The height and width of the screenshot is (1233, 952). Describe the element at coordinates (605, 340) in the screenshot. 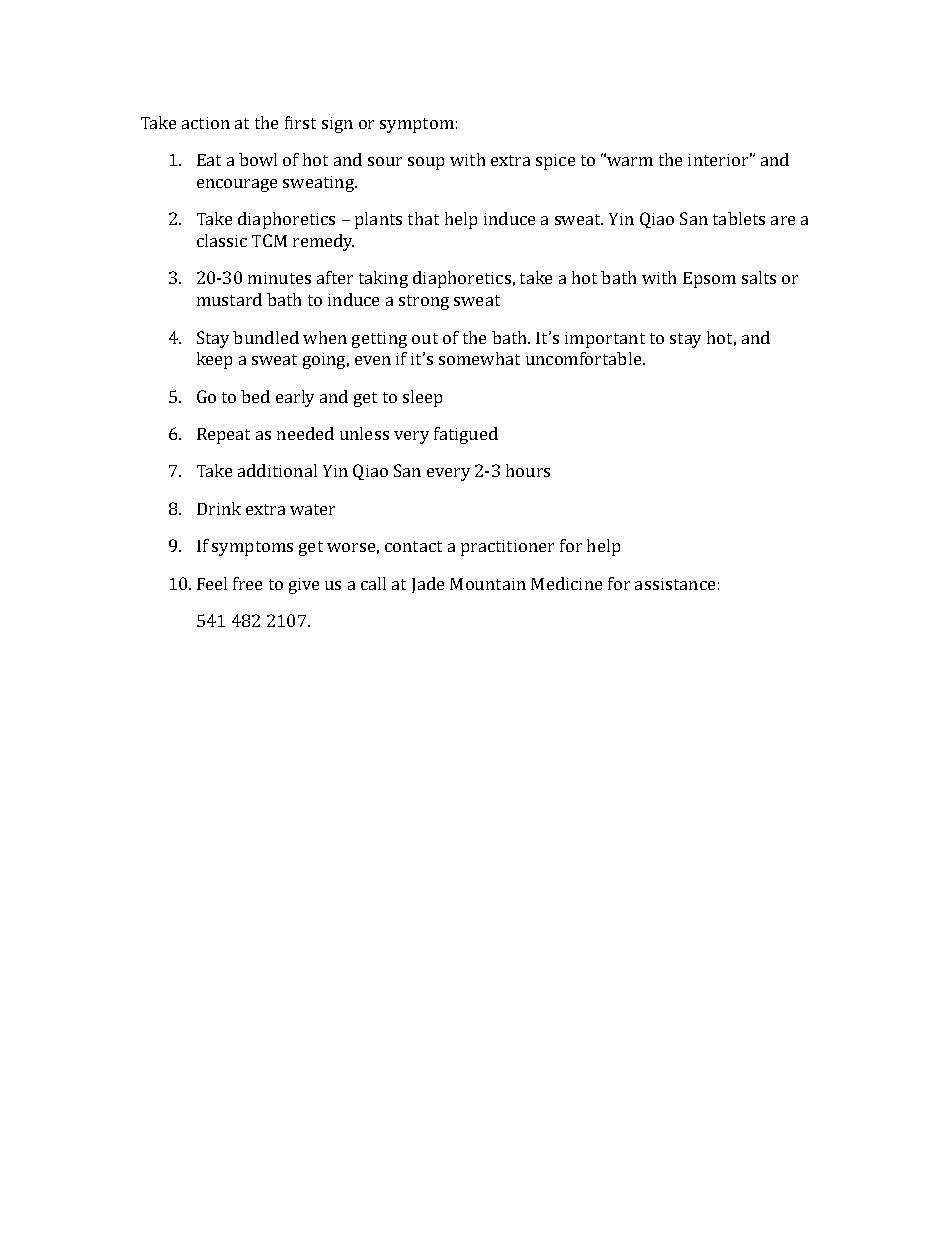

I see `important` at that location.
